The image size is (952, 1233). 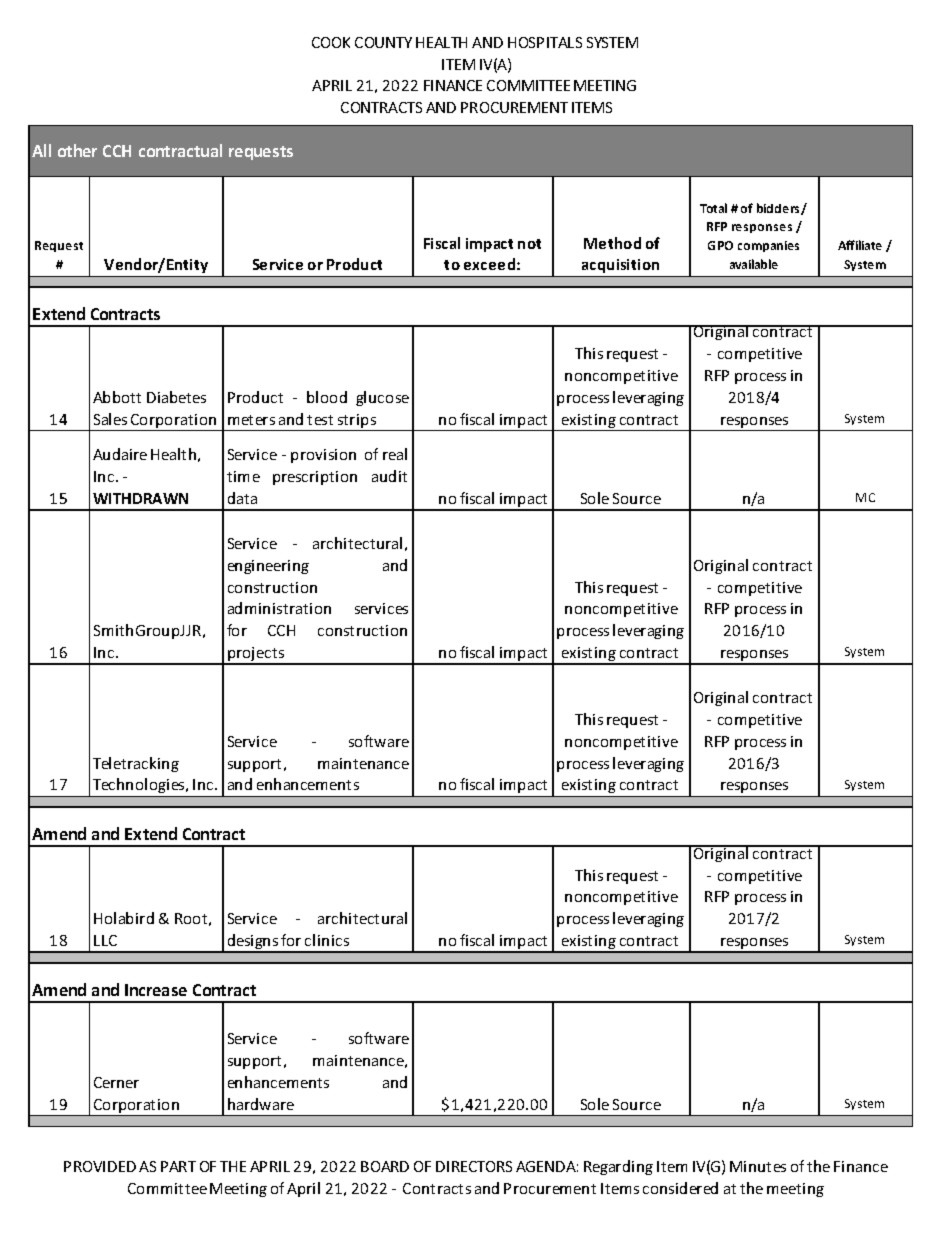 I want to click on other, so click(x=77, y=150).
